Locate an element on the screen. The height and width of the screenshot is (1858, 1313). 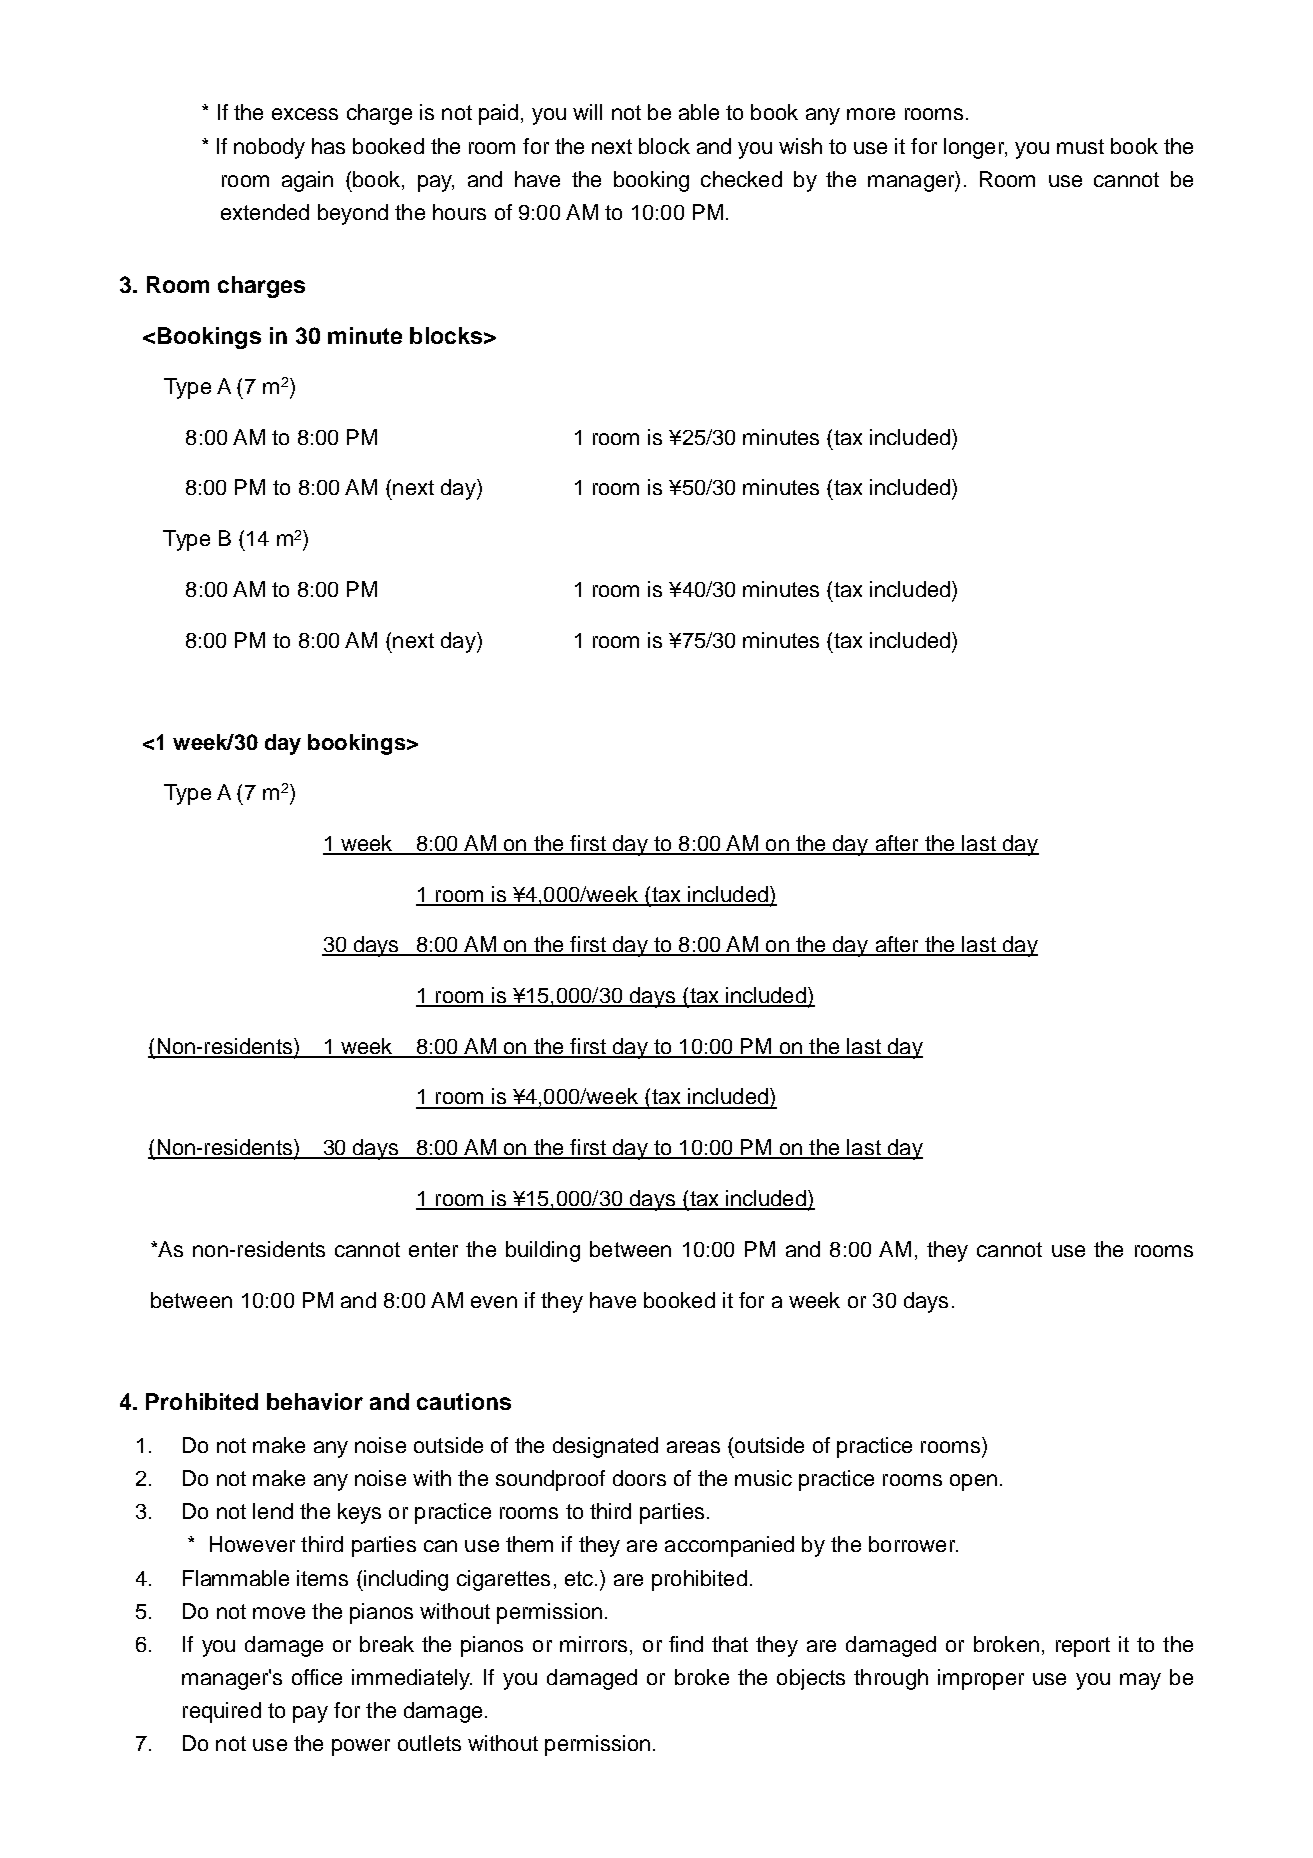
has is located at coordinates (328, 146).
